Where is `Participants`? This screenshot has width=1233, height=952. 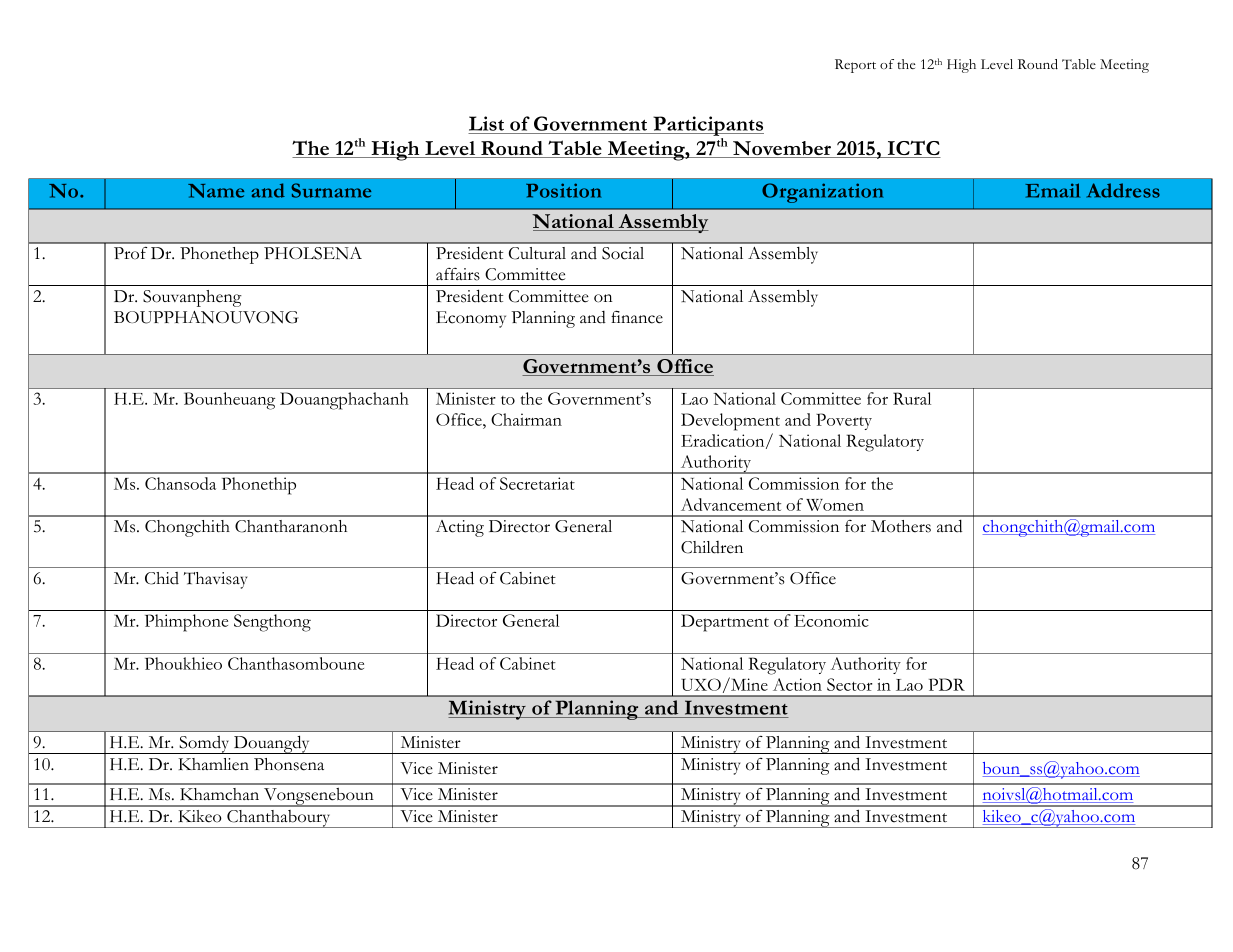 Participants is located at coordinates (707, 126).
